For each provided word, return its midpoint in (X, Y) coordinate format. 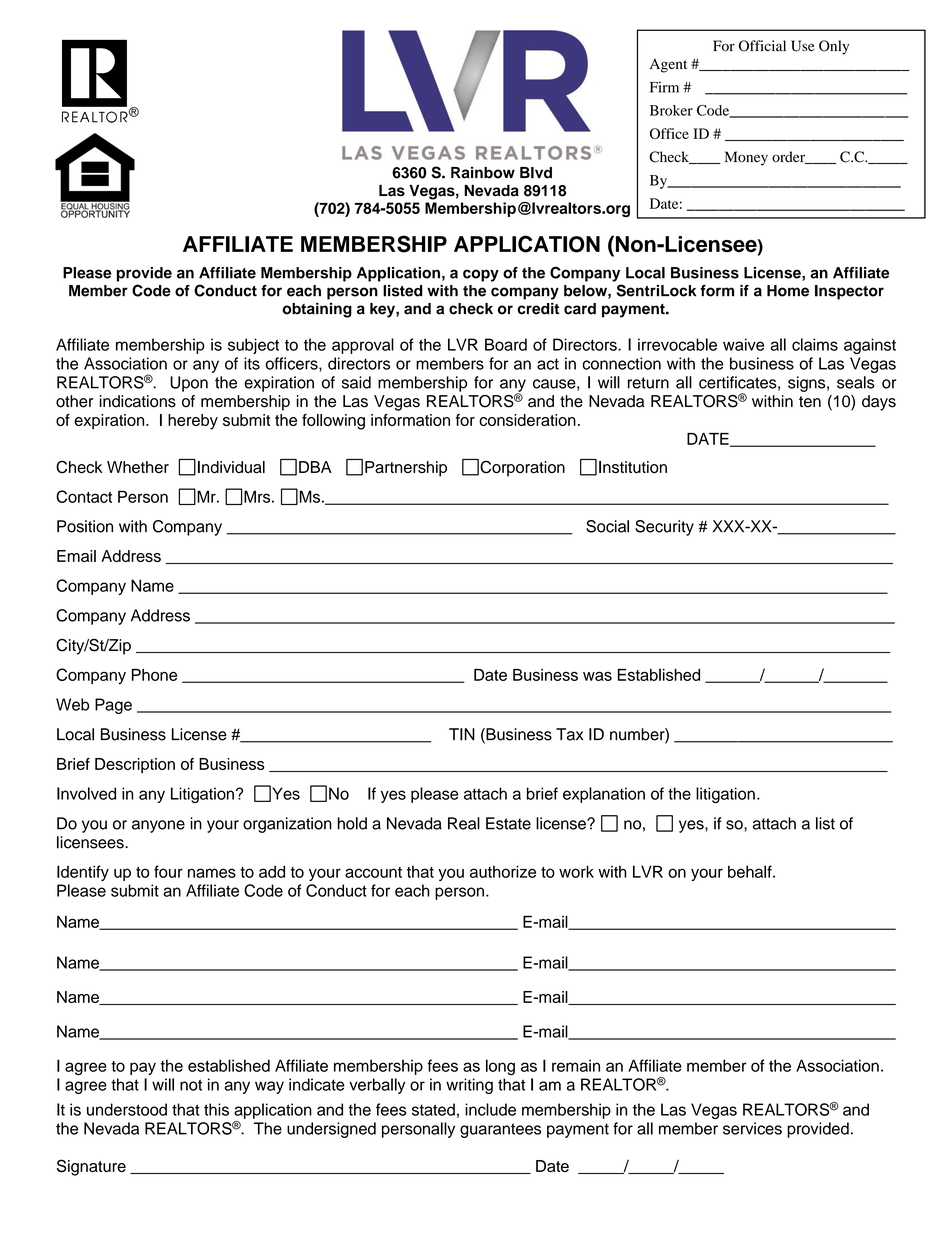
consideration (527, 420)
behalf (751, 871)
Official (762, 46)
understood (127, 1109)
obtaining (317, 310)
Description (135, 766)
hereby (193, 422)
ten (810, 402)
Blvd (536, 173)
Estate (508, 823)
